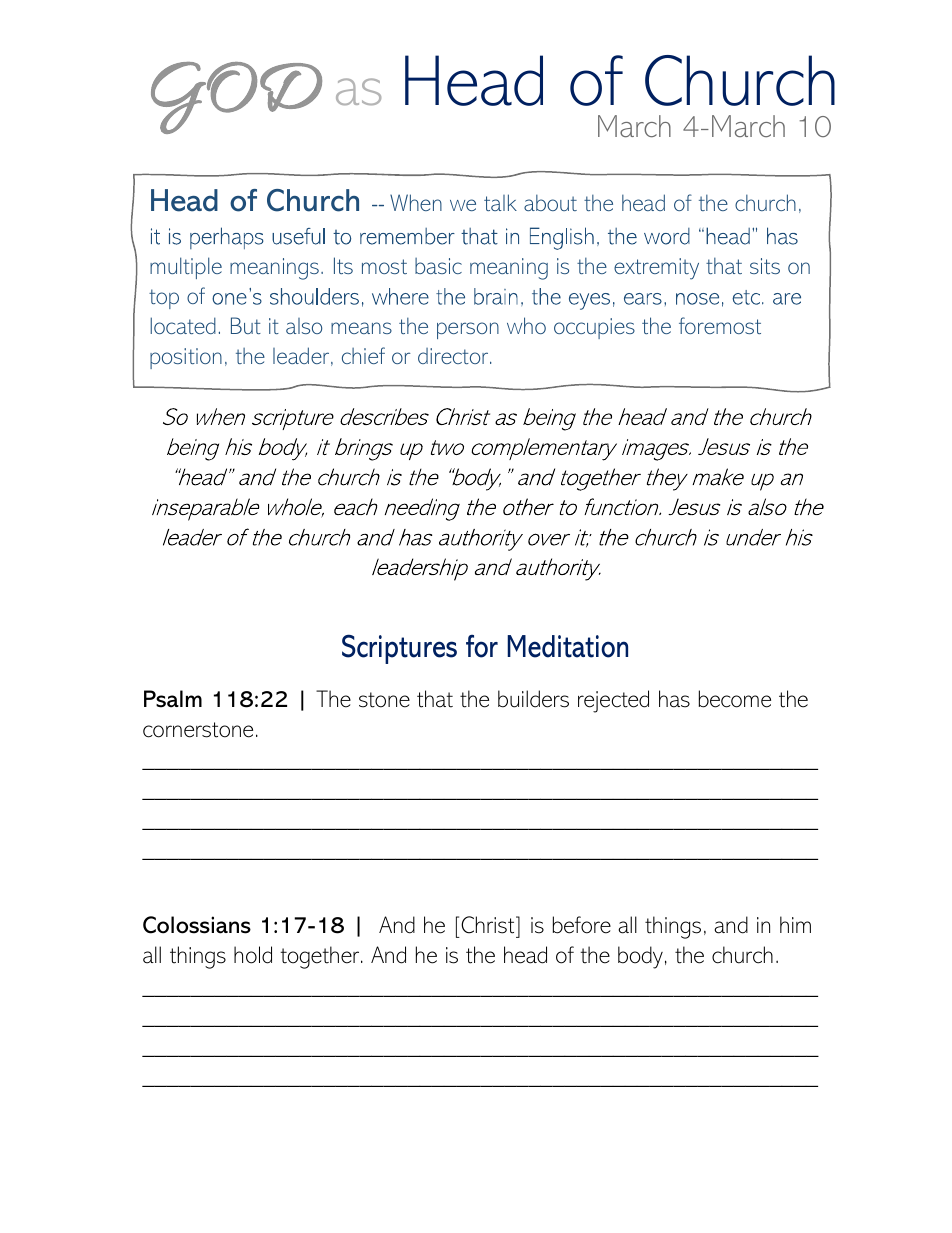  Describe the element at coordinates (795, 924) in the image. I see `him` at that location.
